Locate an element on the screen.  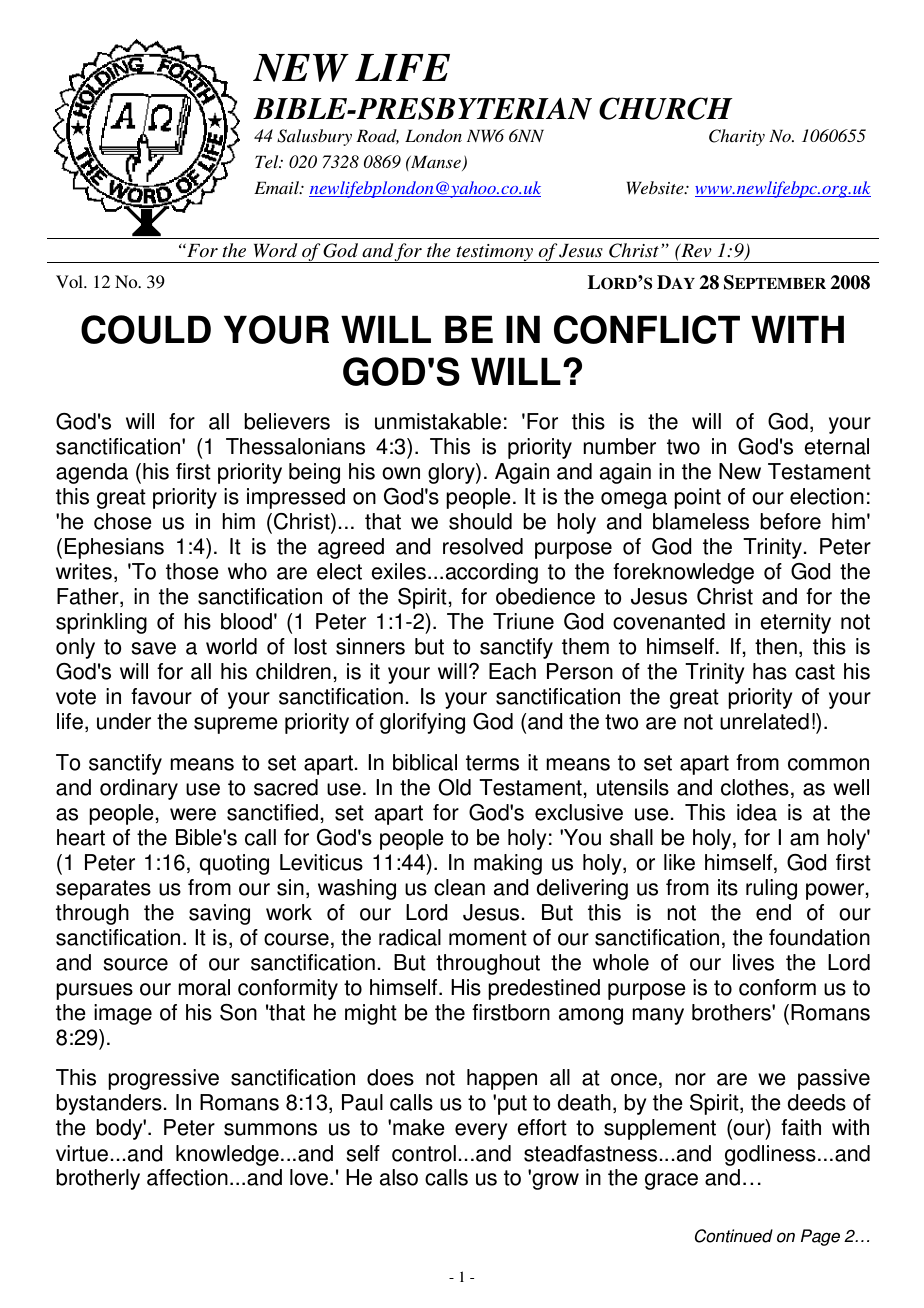
Email is located at coordinates (277, 187).
